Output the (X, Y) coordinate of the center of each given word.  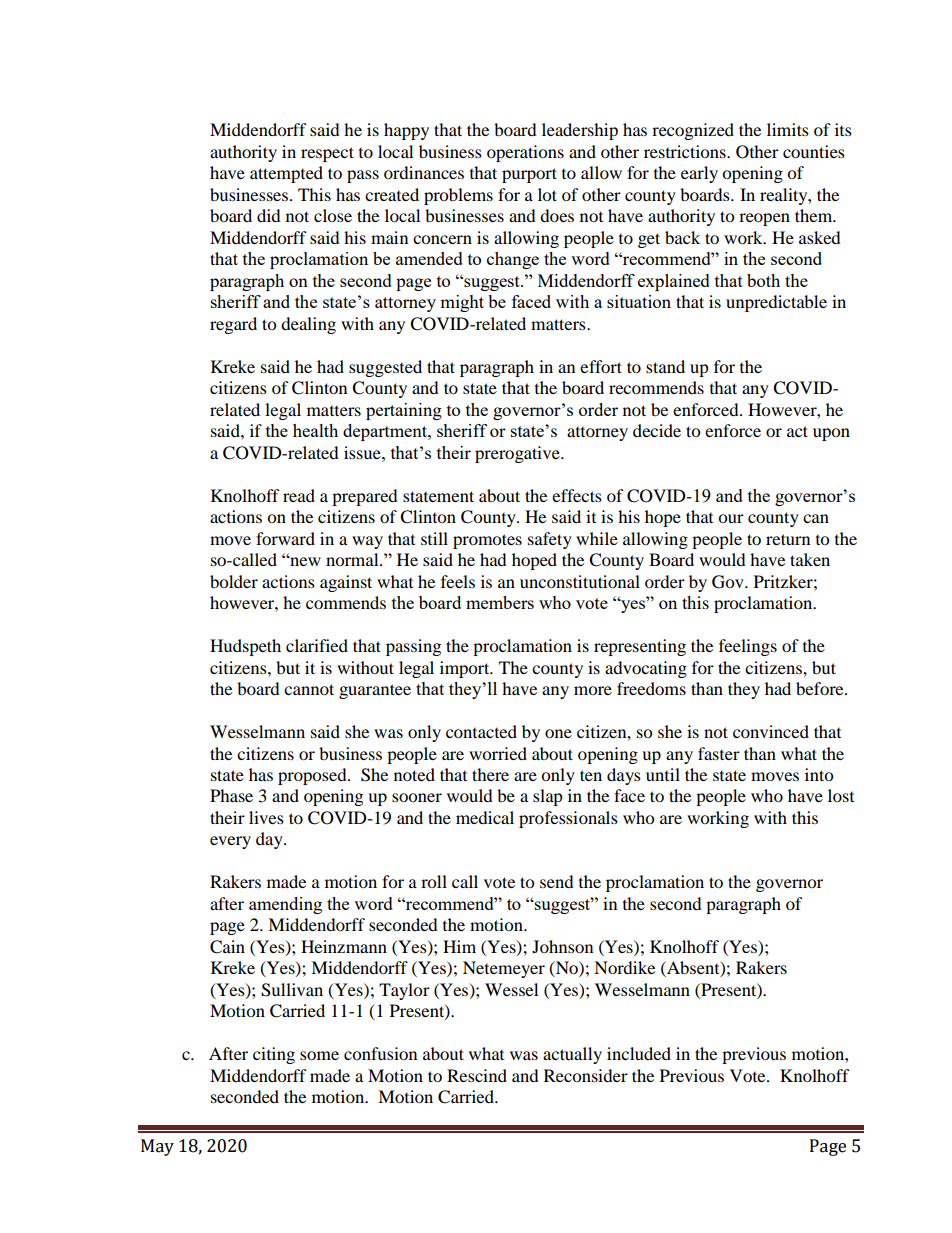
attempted (286, 174)
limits (788, 129)
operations (525, 153)
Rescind (477, 1075)
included (639, 1053)
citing (274, 1055)
